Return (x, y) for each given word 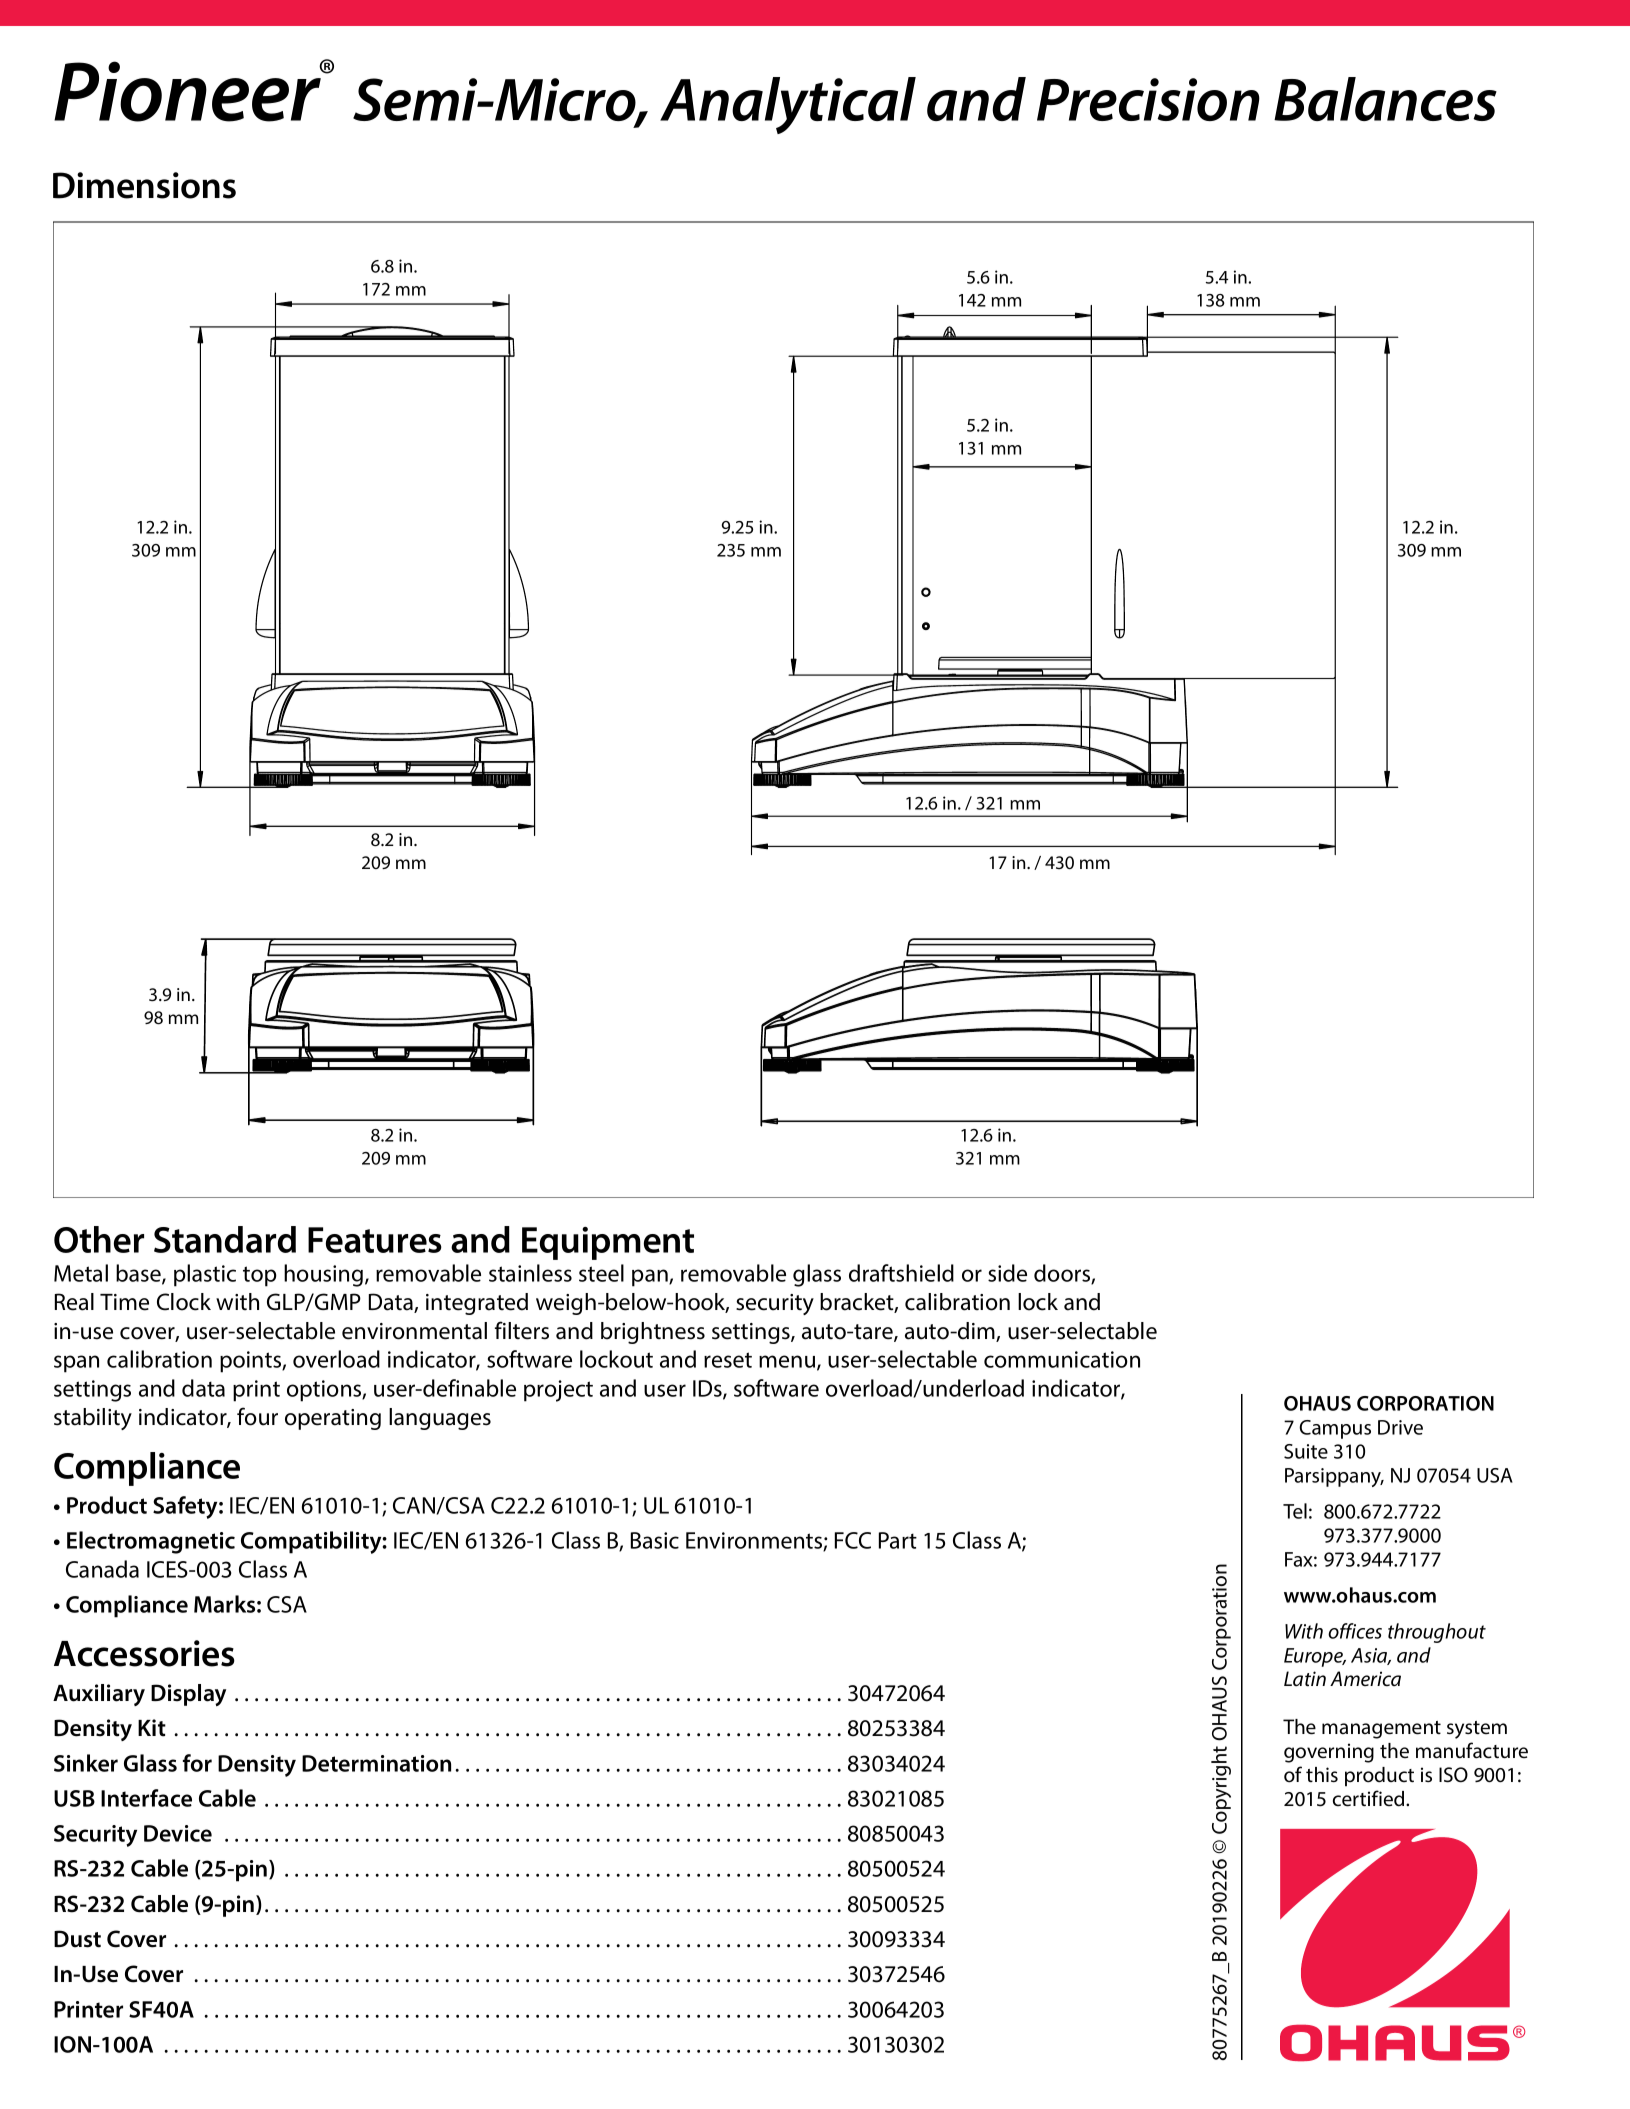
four (257, 1416)
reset (728, 1360)
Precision (1148, 99)
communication (1062, 1359)
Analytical (788, 105)
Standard (225, 1239)
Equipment (608, 1243)
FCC (853, 1540)
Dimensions (144, 185)
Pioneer (189, 91)
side (1007, 1273)
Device (178, 1833)
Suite (1306, 1451)
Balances (1385, 99)
